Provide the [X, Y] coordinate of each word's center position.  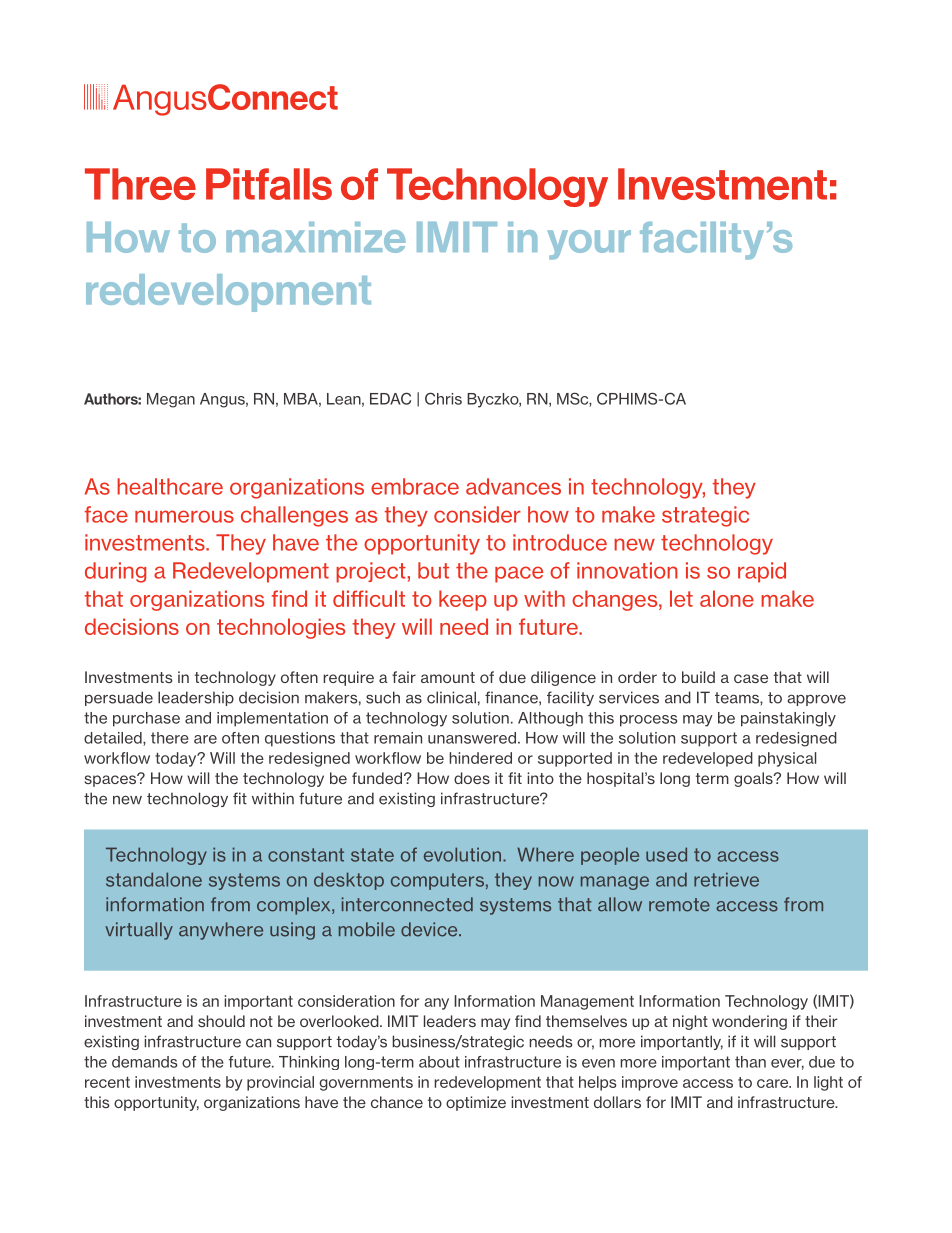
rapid [762, 572]
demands [144, 1062]
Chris [443, 398]
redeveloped [708, 759]
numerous [184, 516]
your [589, 245]
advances [513, 486]
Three [140, 184]
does [472, 778]
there [170, 738]
